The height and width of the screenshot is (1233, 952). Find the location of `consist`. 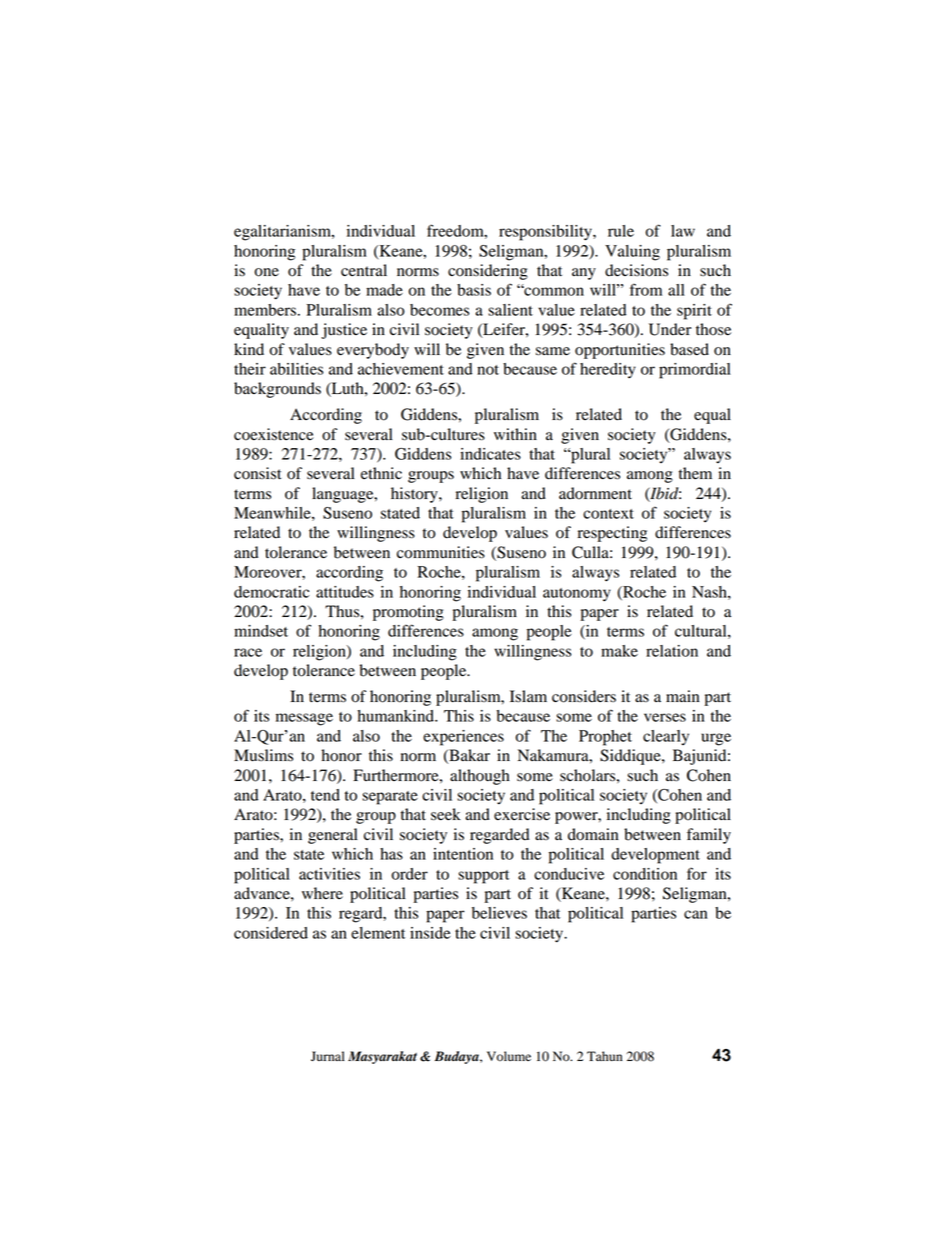

consist is located at coordinates (257, 473).
